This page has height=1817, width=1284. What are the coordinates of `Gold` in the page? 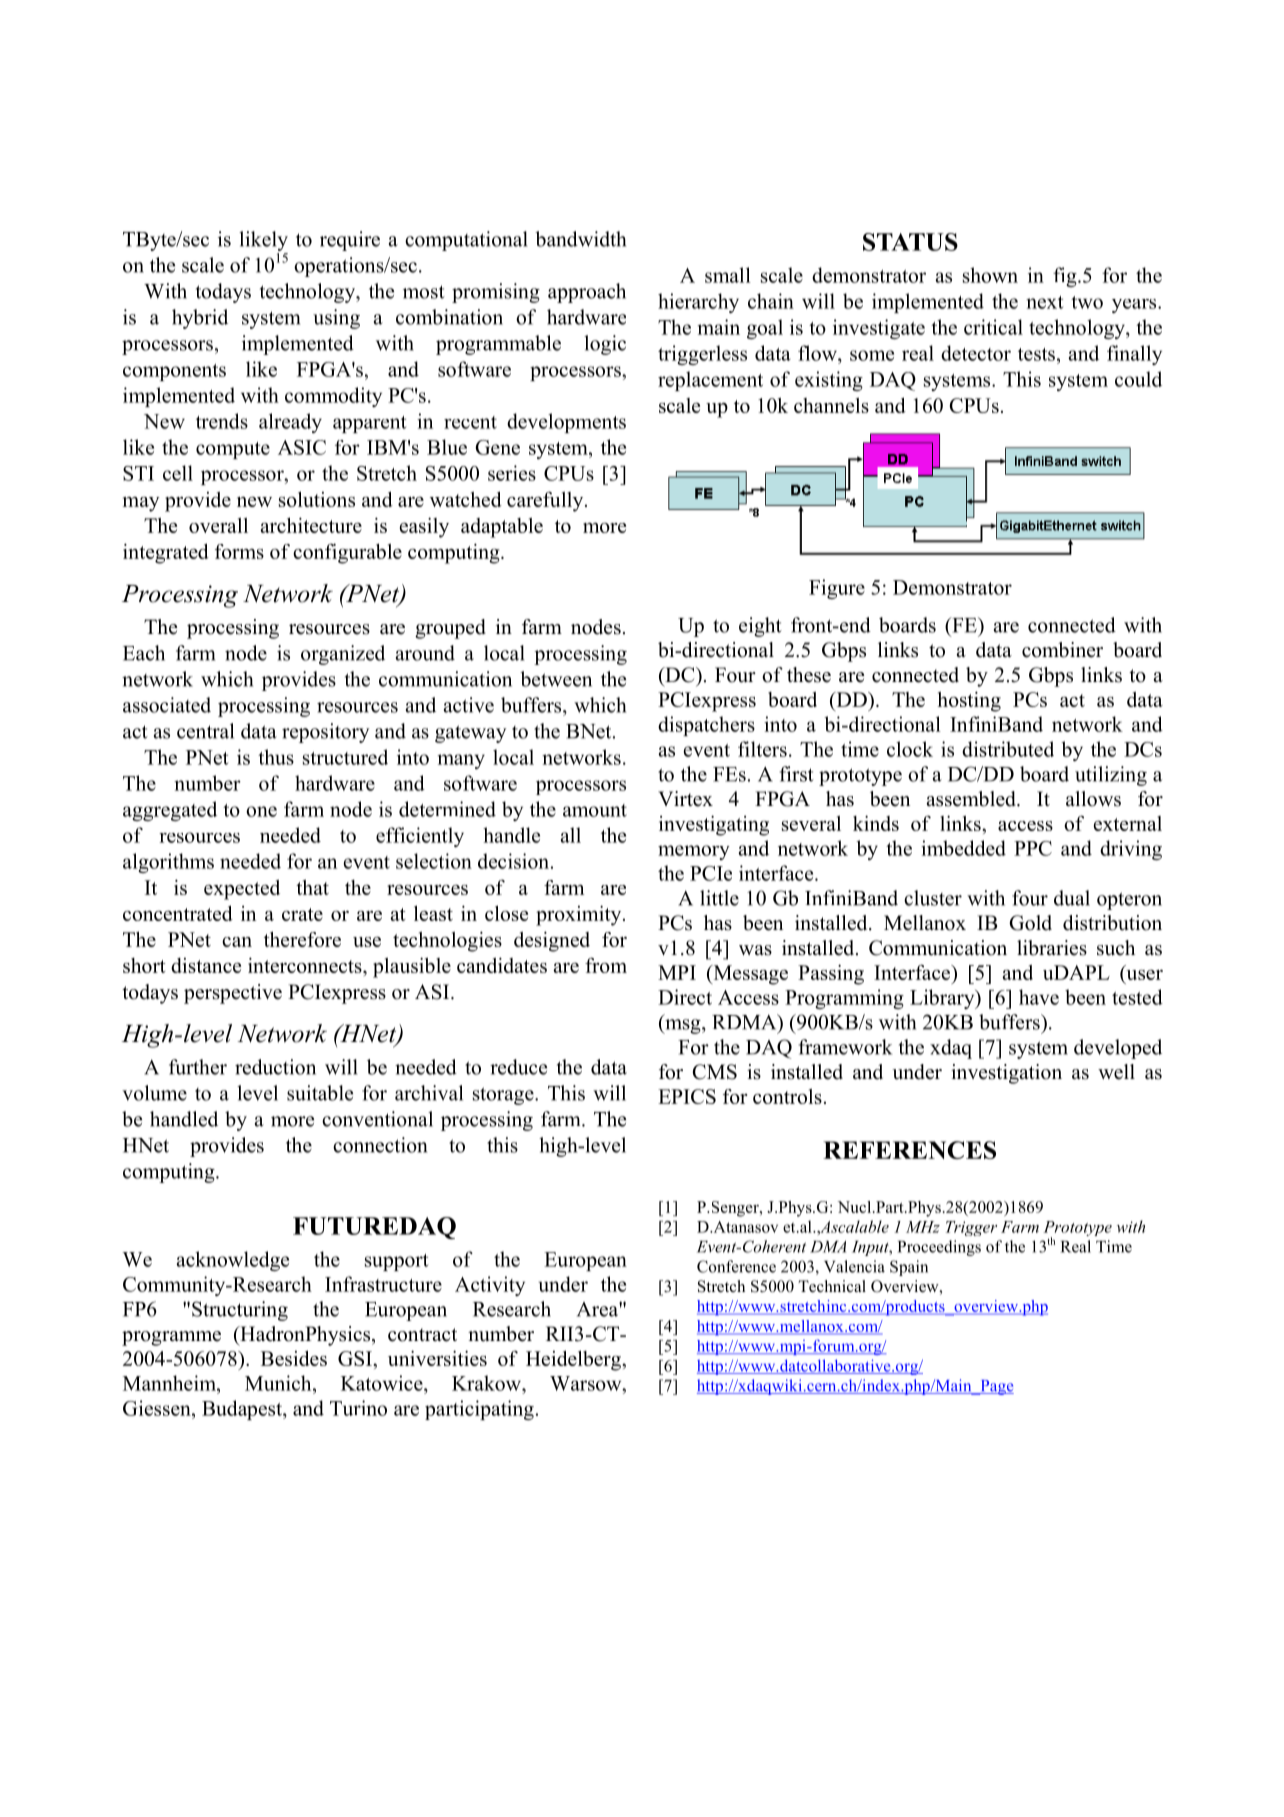 It's located at (1030, 923).
